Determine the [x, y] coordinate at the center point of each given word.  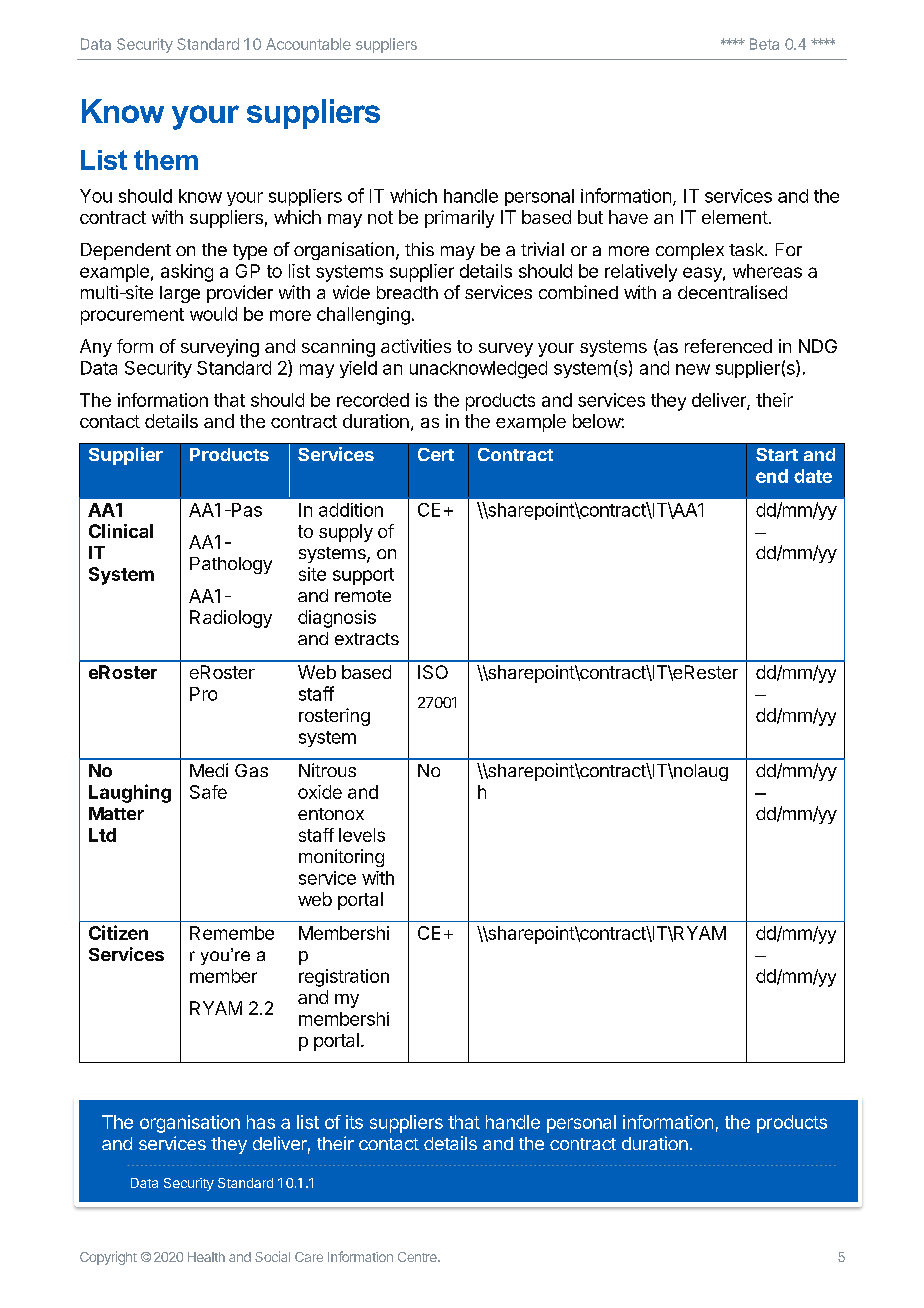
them [166, 160]
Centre [418, 1257]
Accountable [308, 44]
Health [206, 1257]
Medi [209, 770]
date [813, 476]
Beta [764, 44]
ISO [433, 672]
